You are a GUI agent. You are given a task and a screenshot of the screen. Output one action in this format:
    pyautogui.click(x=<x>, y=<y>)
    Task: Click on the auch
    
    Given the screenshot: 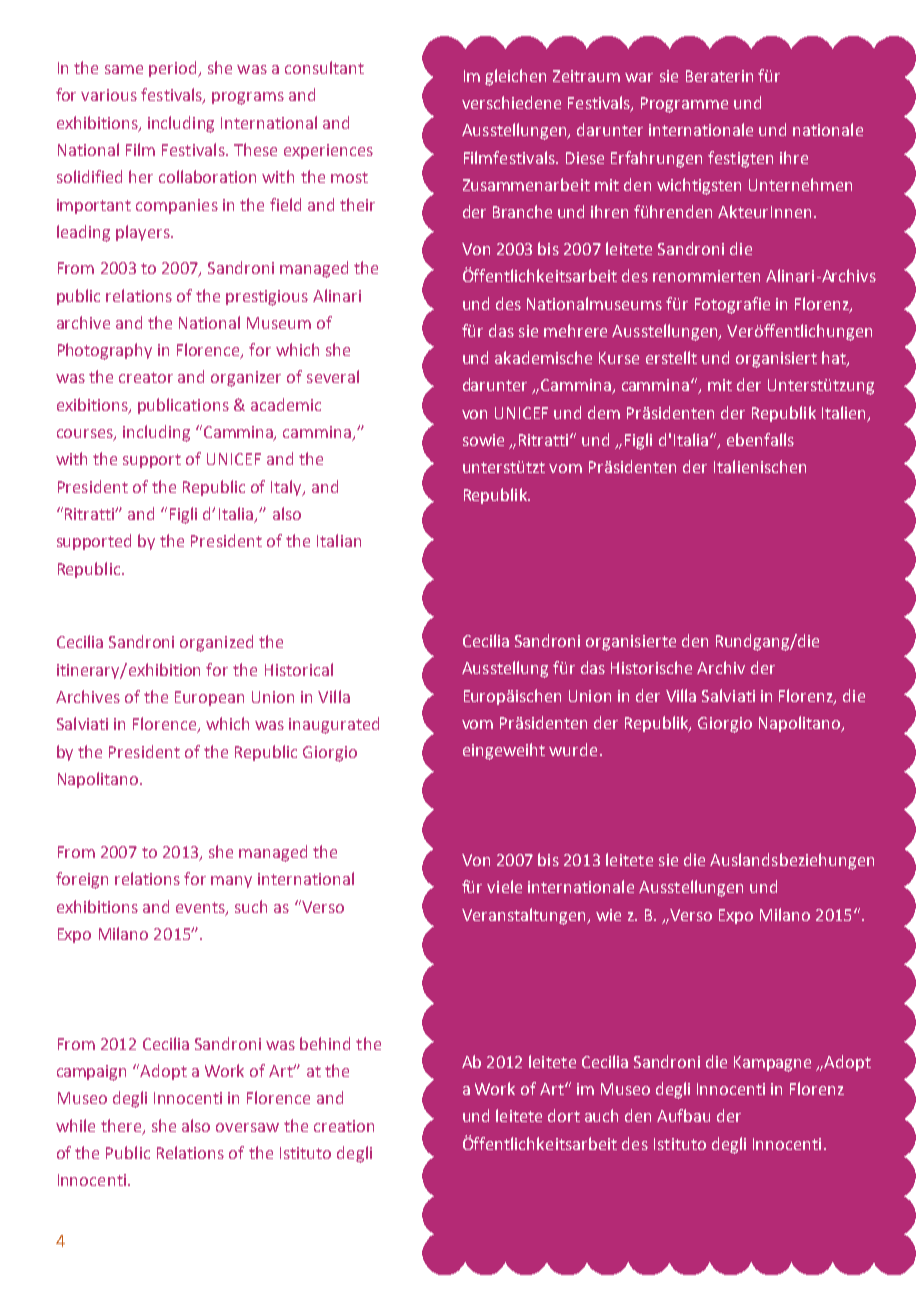 What is the action you would take?
    pyautogui.click(x=601, y=1115)
